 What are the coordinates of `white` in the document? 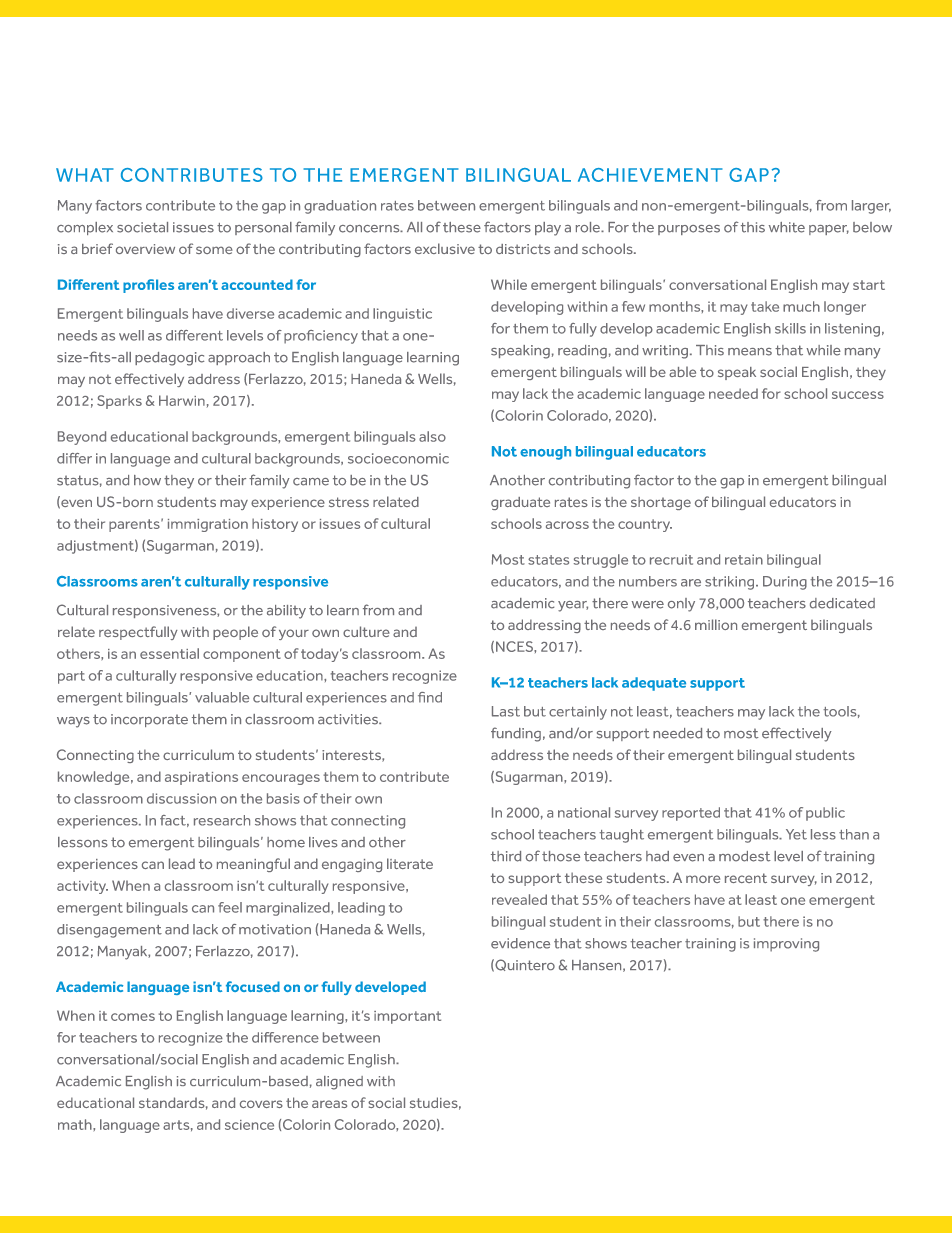 It's located at (787, 227).
